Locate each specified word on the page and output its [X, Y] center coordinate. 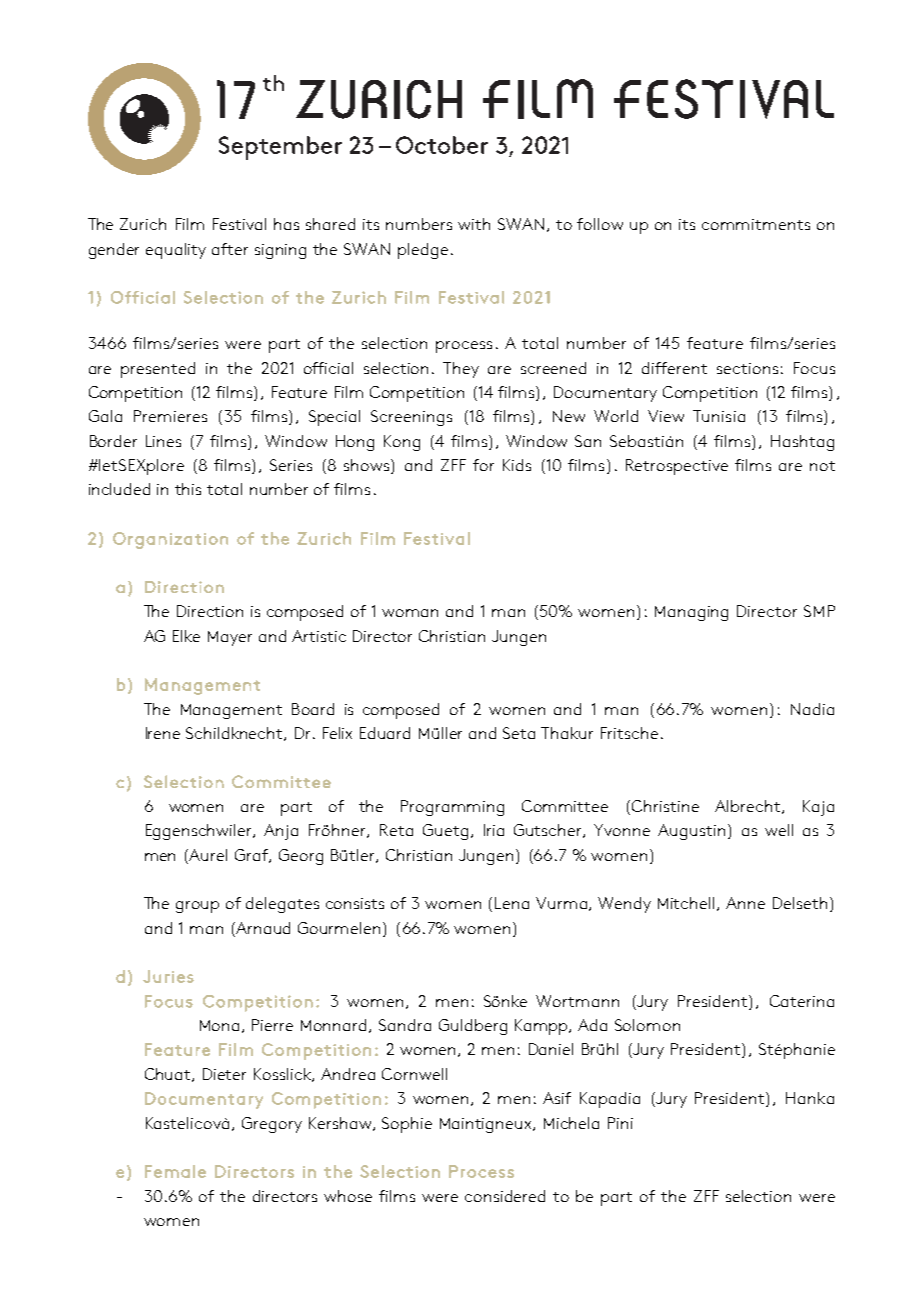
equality [176, 251]
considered [505, 1196]
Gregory [272, 1125]
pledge [423, 251]
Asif [557, 1098]
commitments [756, 224]
